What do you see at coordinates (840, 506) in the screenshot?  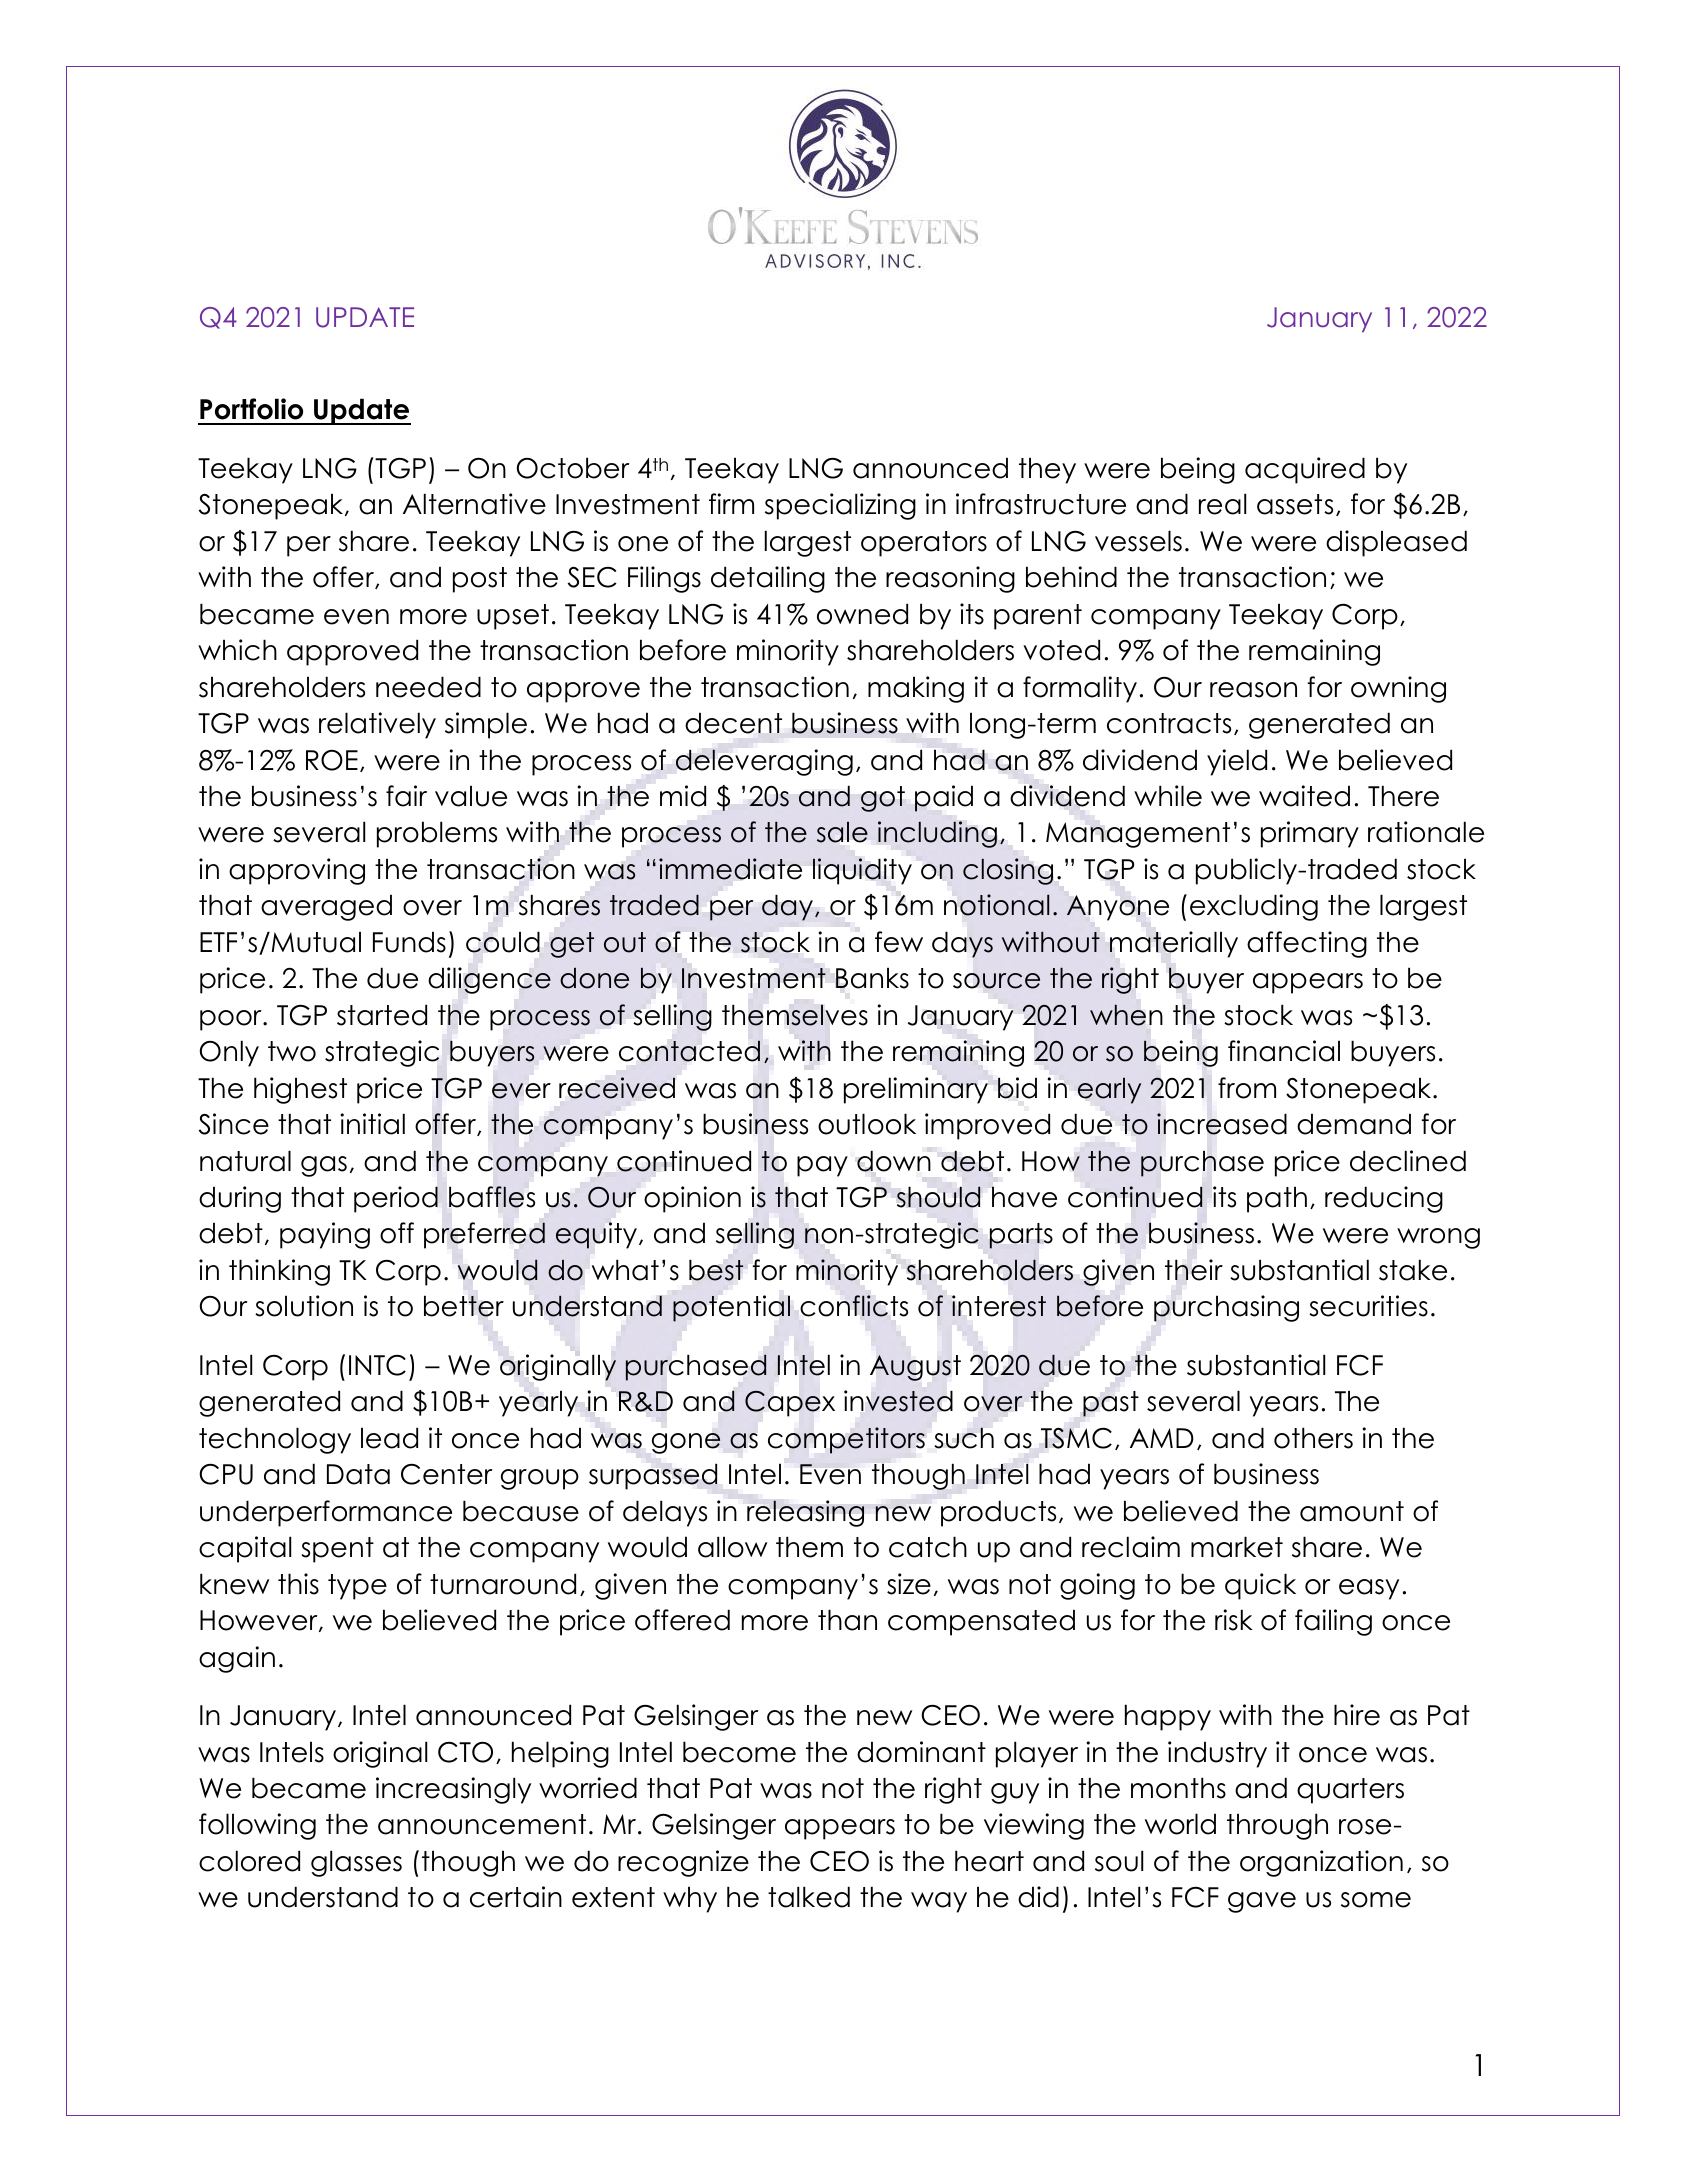 I see `specializing` at bounding box center [840, 506].
